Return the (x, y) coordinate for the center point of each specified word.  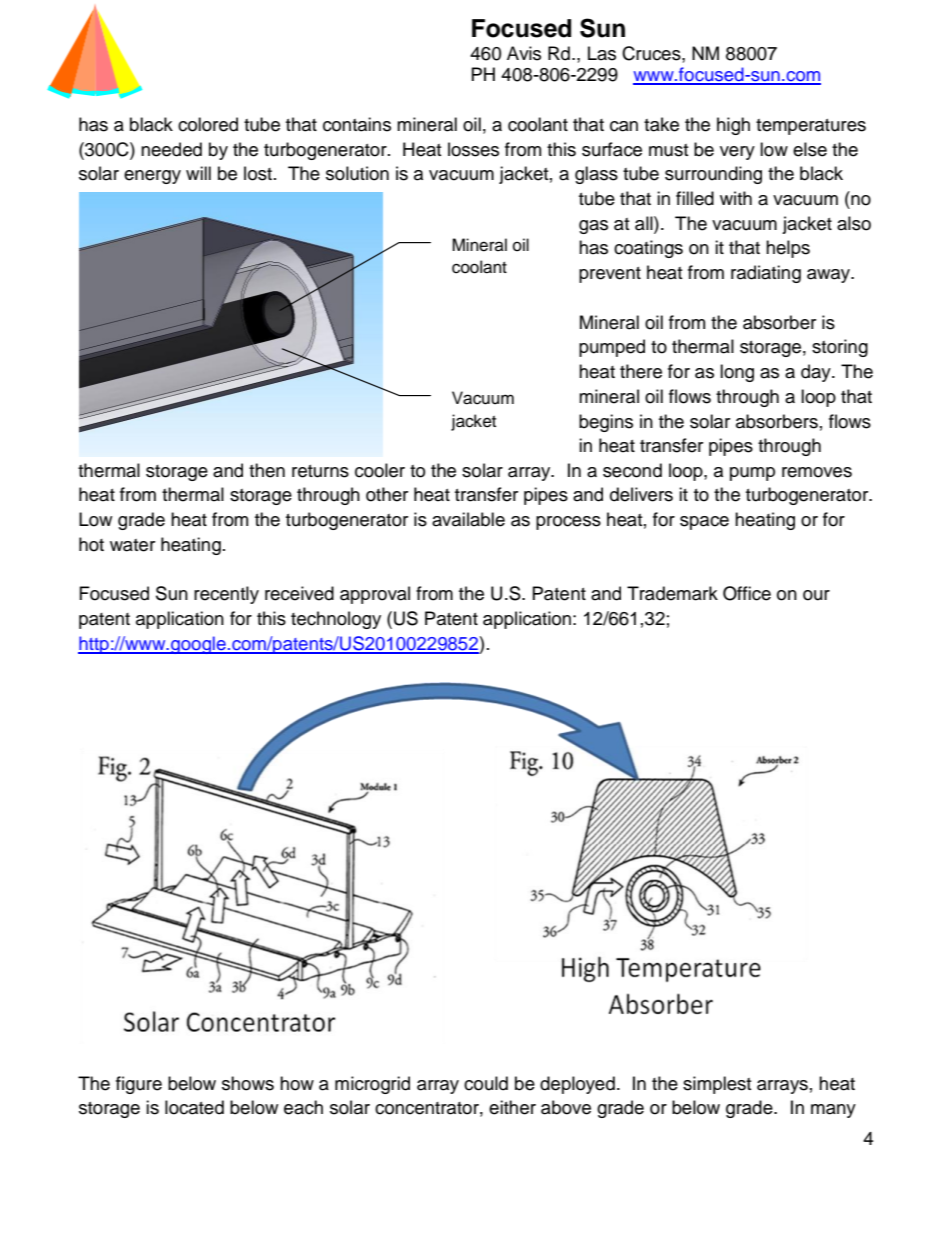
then (267, 470)
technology (336, 620)
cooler (380, 470)
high (733, 126)
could (486, 1083)
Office (747, 593)
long (737, 373)
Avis (524, 53)
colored (208, 124)
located (194, 1107)
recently (226, 595)
